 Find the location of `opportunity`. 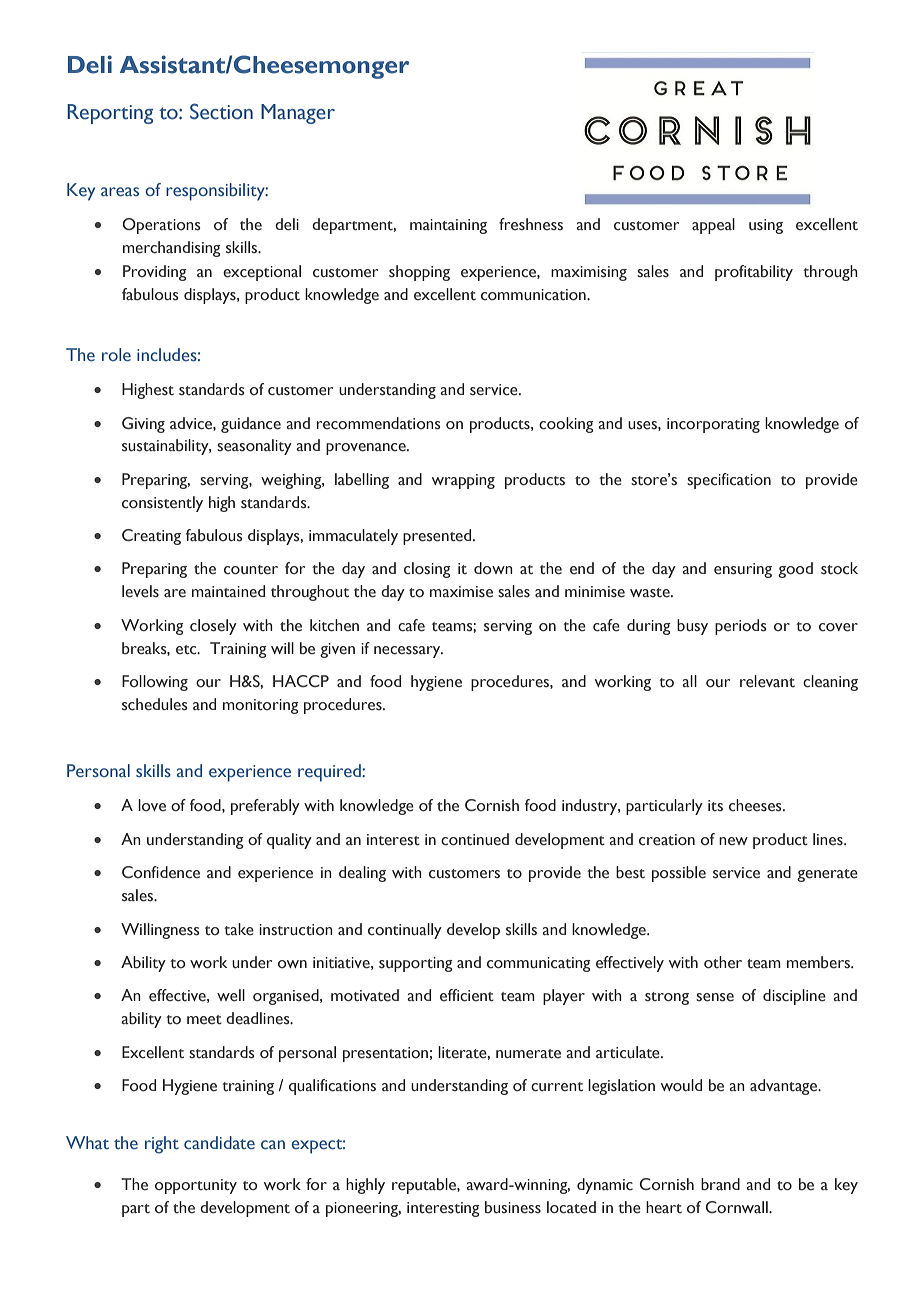

opportunity is located at coordinates (196, 1186).
